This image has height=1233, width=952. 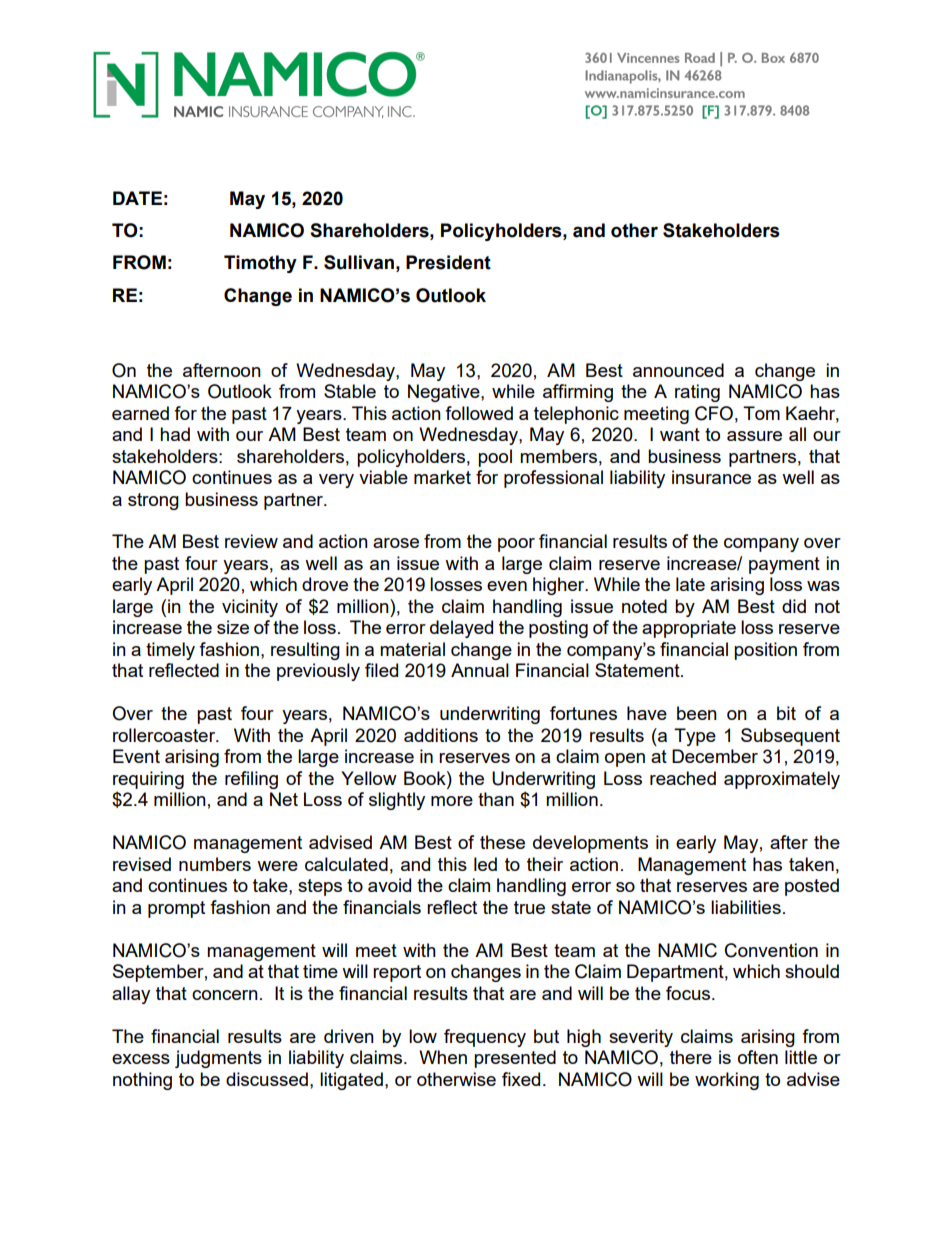 What do you see at coordinates (215, 864) in the image?
I see `numbers` at bounding box center [215, 864].
